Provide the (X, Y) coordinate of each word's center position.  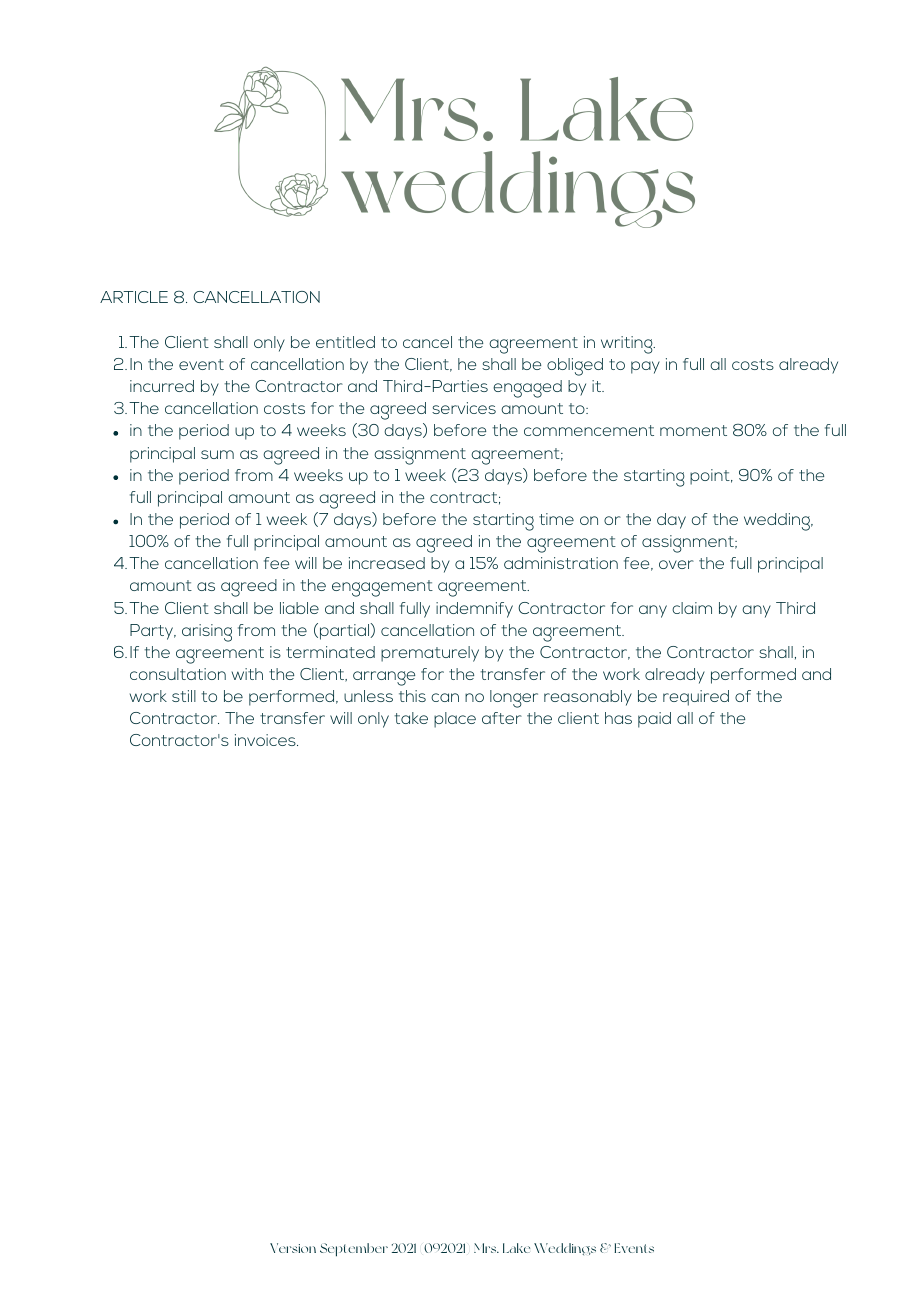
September (354, 1250)
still (184, 696)
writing (628, 345)
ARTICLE (134, 297)
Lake (516, 1248)
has (618, 718)
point (711, 477)
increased (387, 563)
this (412, 696)
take (411, 718)
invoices (266, 740)
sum (217, 454)
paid (654, 720)
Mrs (486, 1248)
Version (293, 1248)
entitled (345, 342)
